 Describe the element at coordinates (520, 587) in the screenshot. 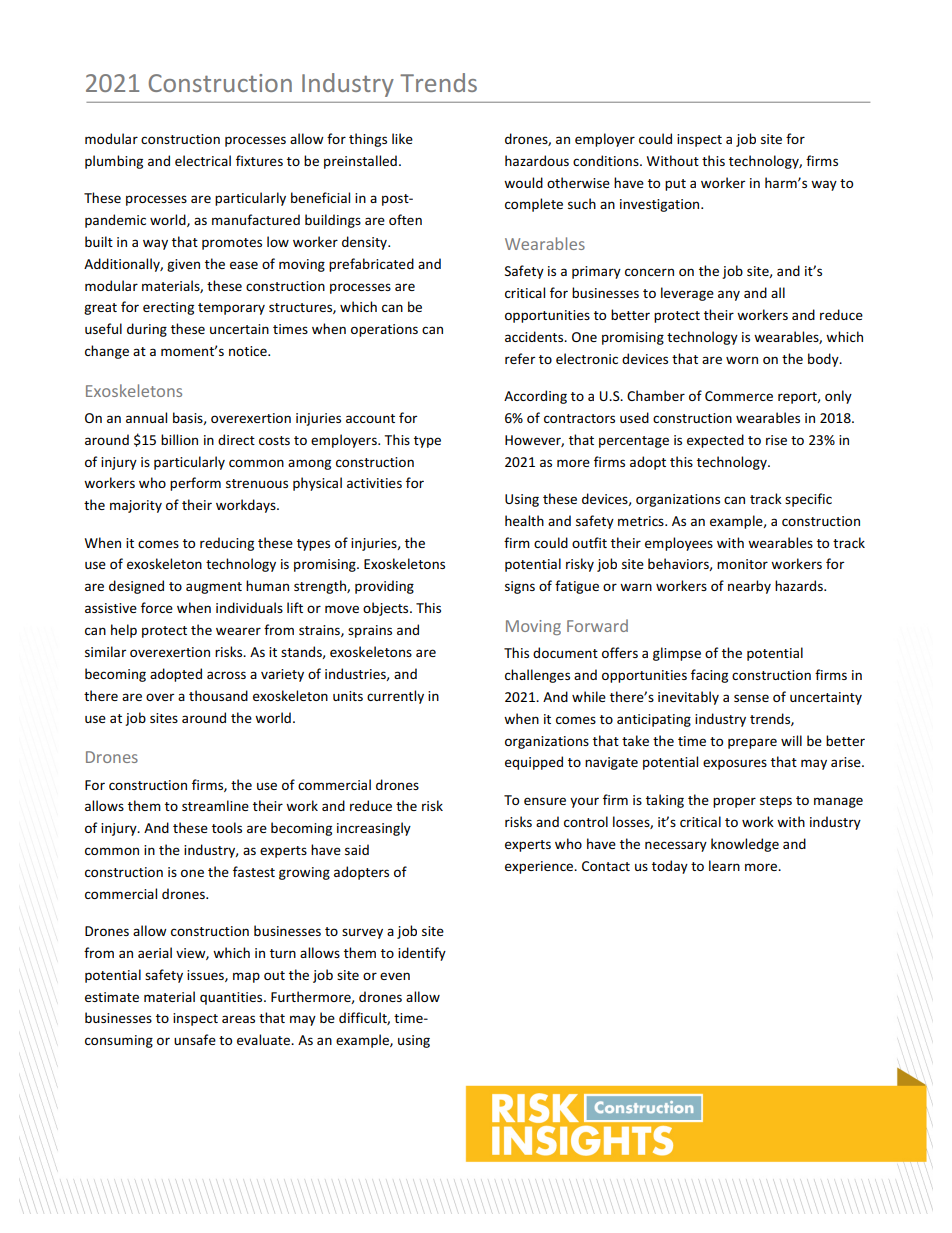

I see `signs` at that location.
